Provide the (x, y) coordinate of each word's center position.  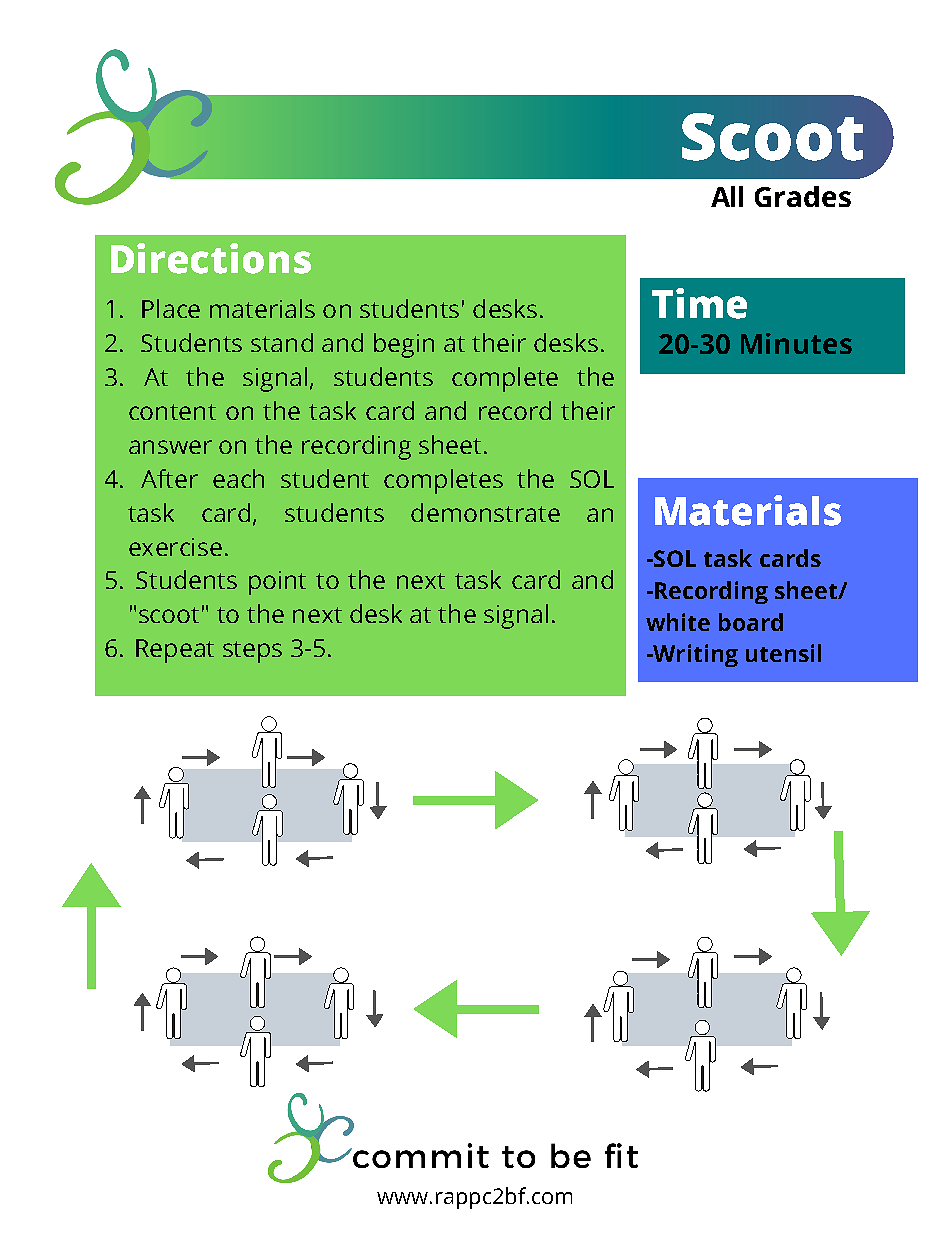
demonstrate (485, 512)
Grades (803, 196)
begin (404, 345)
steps (252, 652)
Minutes (796, 343)
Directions (211, 258)
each (238, 478)
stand (282, 342)
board (751, 622)
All (727, 196)
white (678, 622)
